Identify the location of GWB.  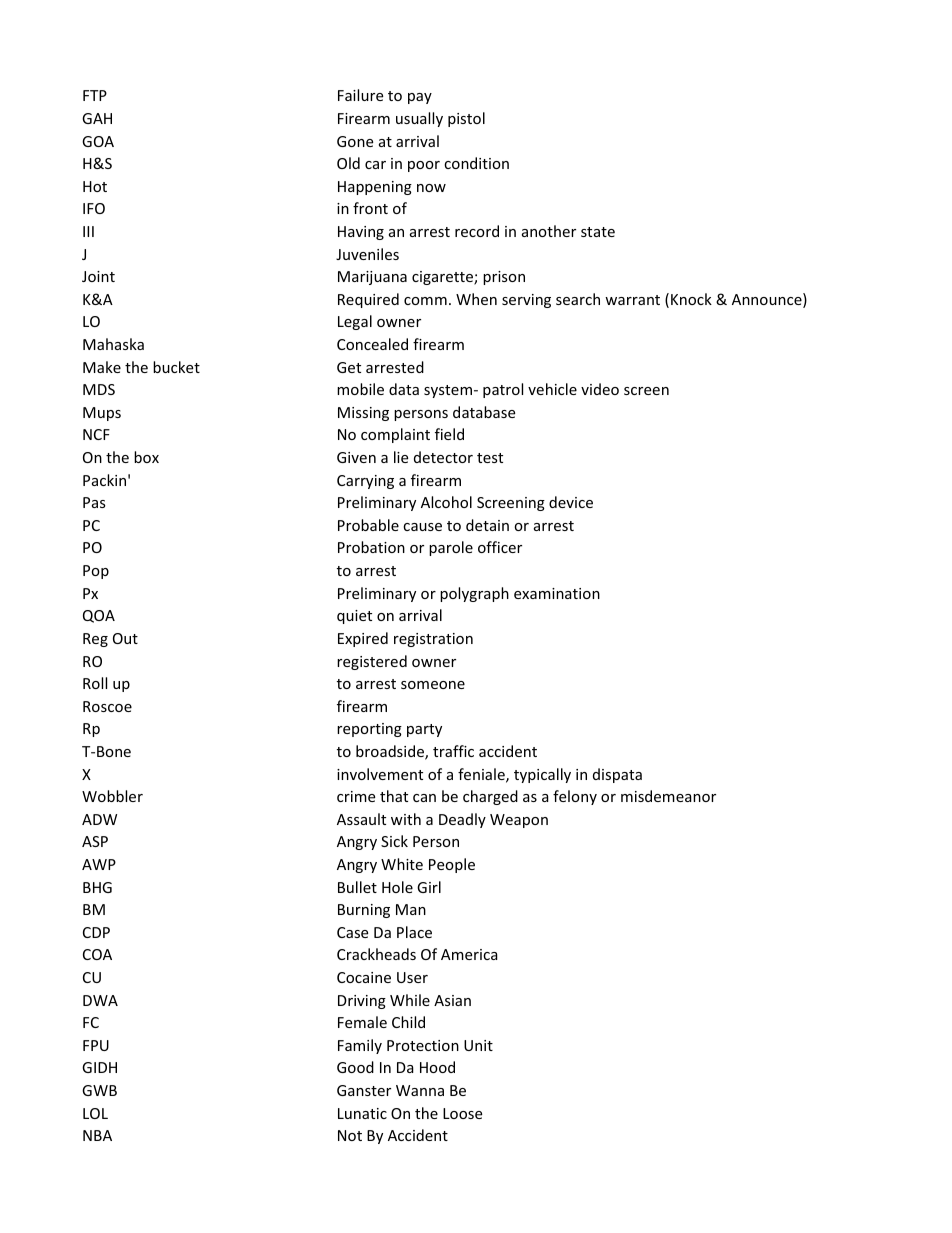
(99, 1090).
